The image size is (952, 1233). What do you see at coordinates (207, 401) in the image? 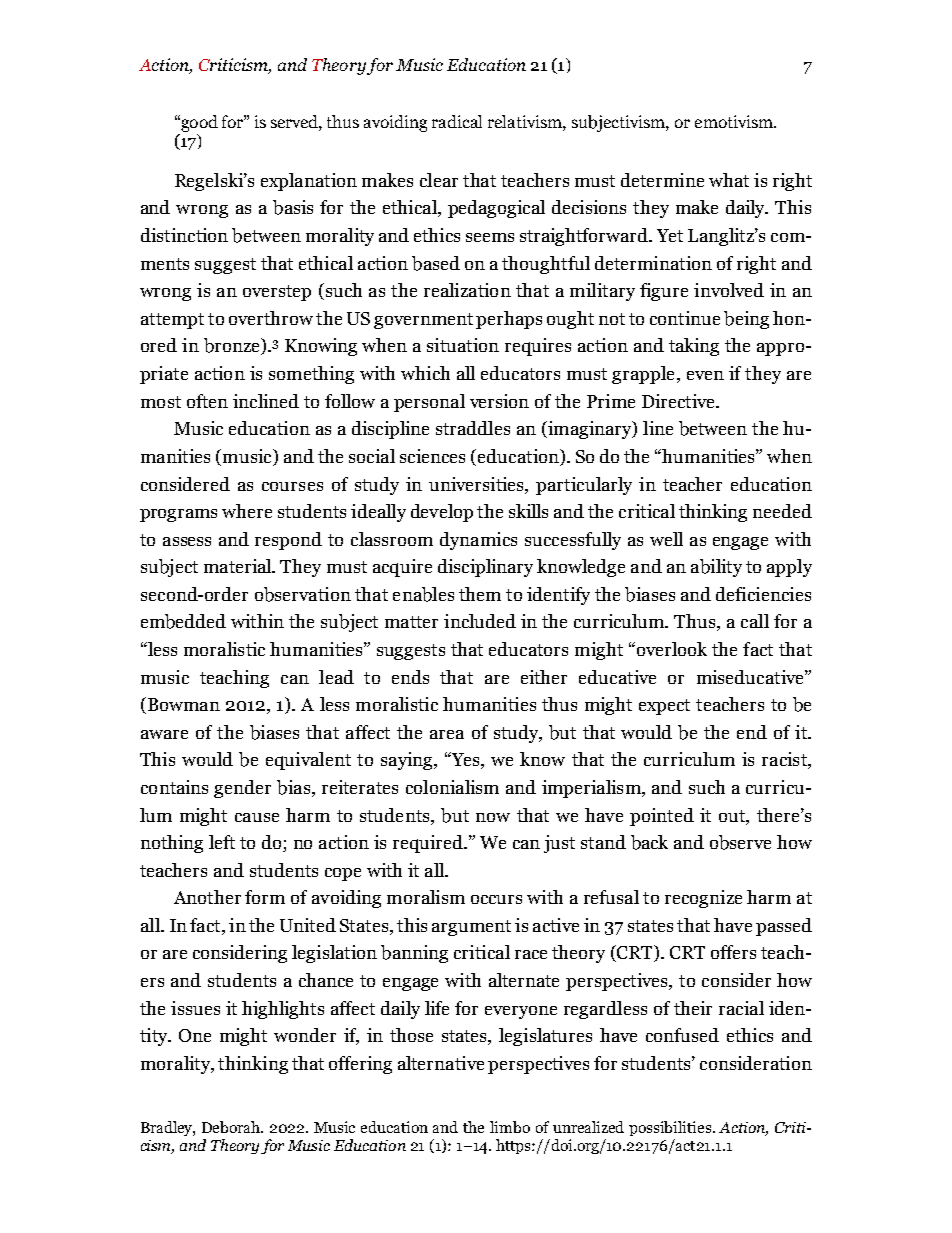
I see `often` at bounding box center [207, 401].
